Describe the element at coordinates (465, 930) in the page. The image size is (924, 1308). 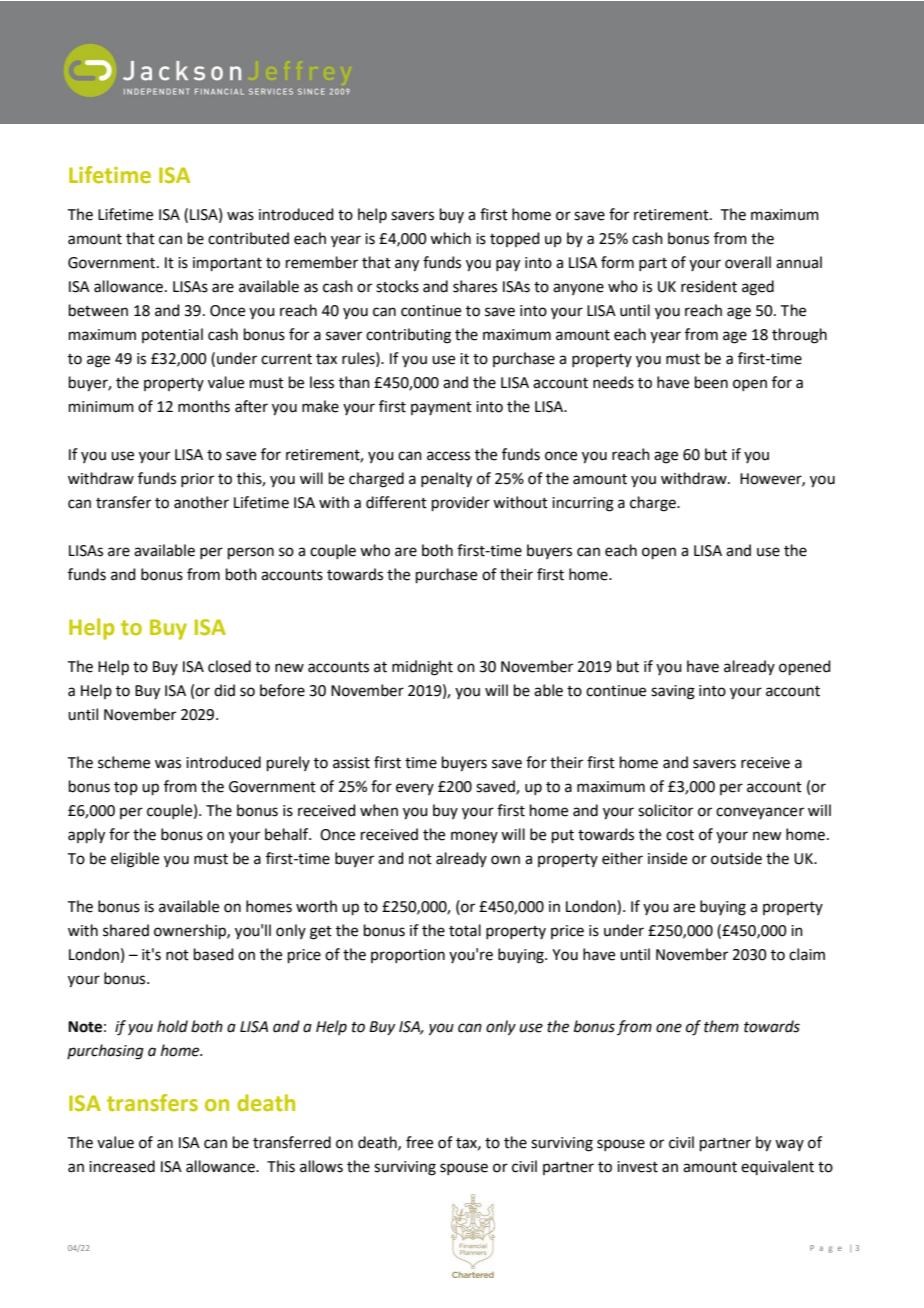
I see `total` at that location.
